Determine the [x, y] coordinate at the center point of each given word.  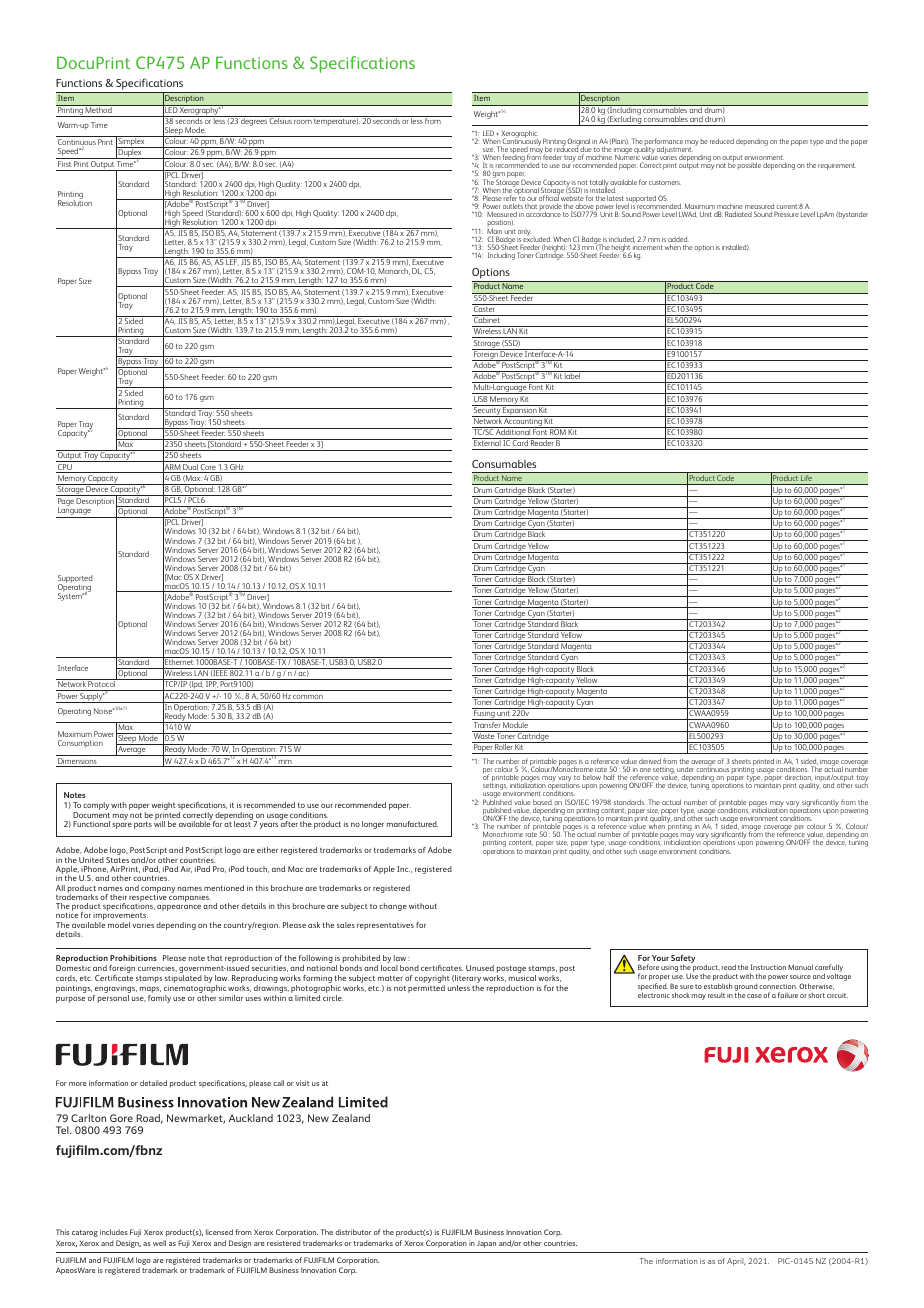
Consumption [80, 744]
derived [650, 761]
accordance [543, 214]
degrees [254, 121]
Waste [484, 735]
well [159, 1243]
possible [749, 165]
